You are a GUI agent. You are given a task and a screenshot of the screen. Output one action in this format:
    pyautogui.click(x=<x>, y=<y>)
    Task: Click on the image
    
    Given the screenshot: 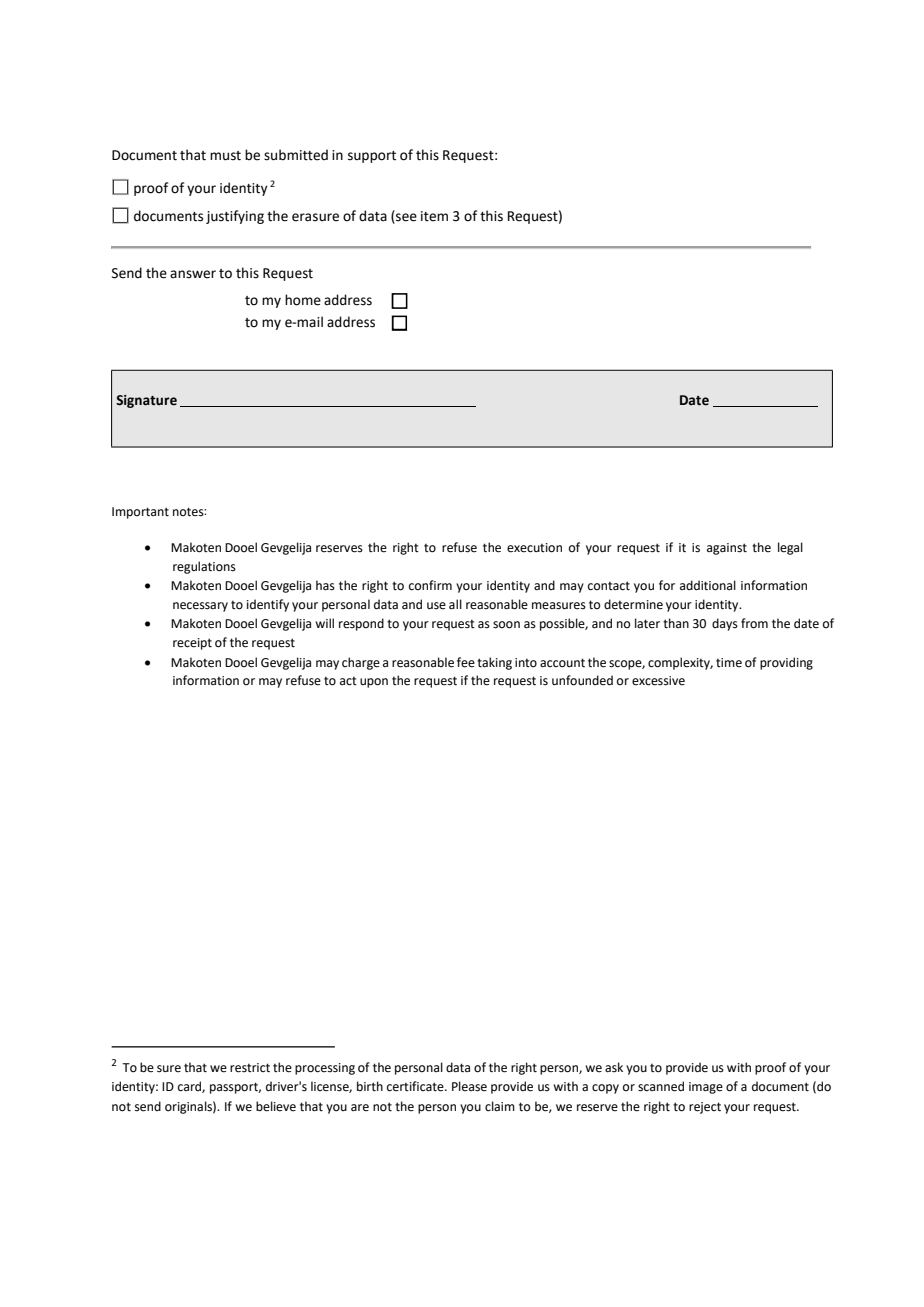 What is the action you would take?
    pyautogui.click(x=706, y=1088)
